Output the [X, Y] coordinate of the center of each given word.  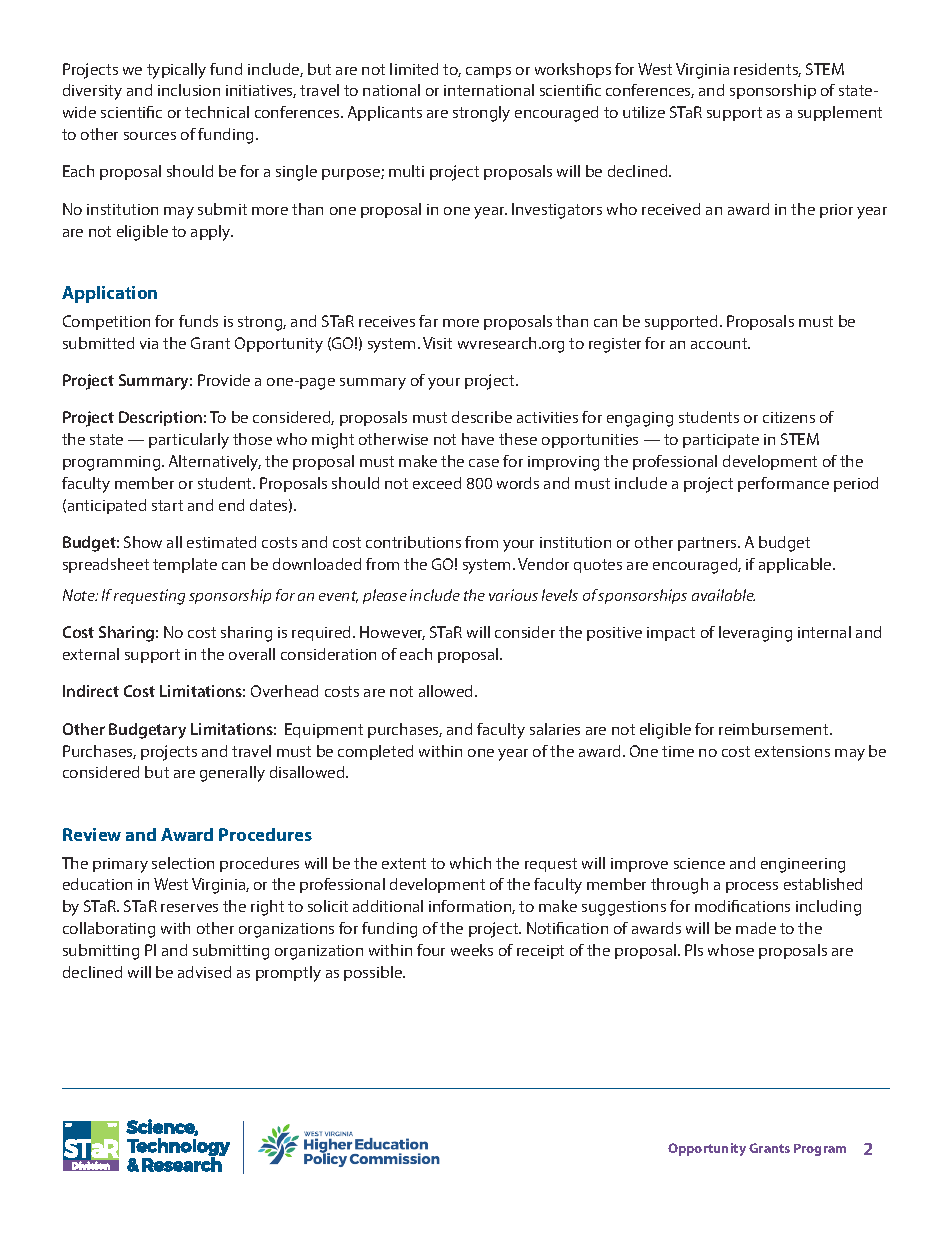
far [428, 321]
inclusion [189, 90]
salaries [555, 729]
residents [767, 70]
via [149, 343]
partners [708, 544]
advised [204, 972]
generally [232, 774]
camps [488, 72]
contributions [413, 542]
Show [143, 542]
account [720, 343]
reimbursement [775, 729]
